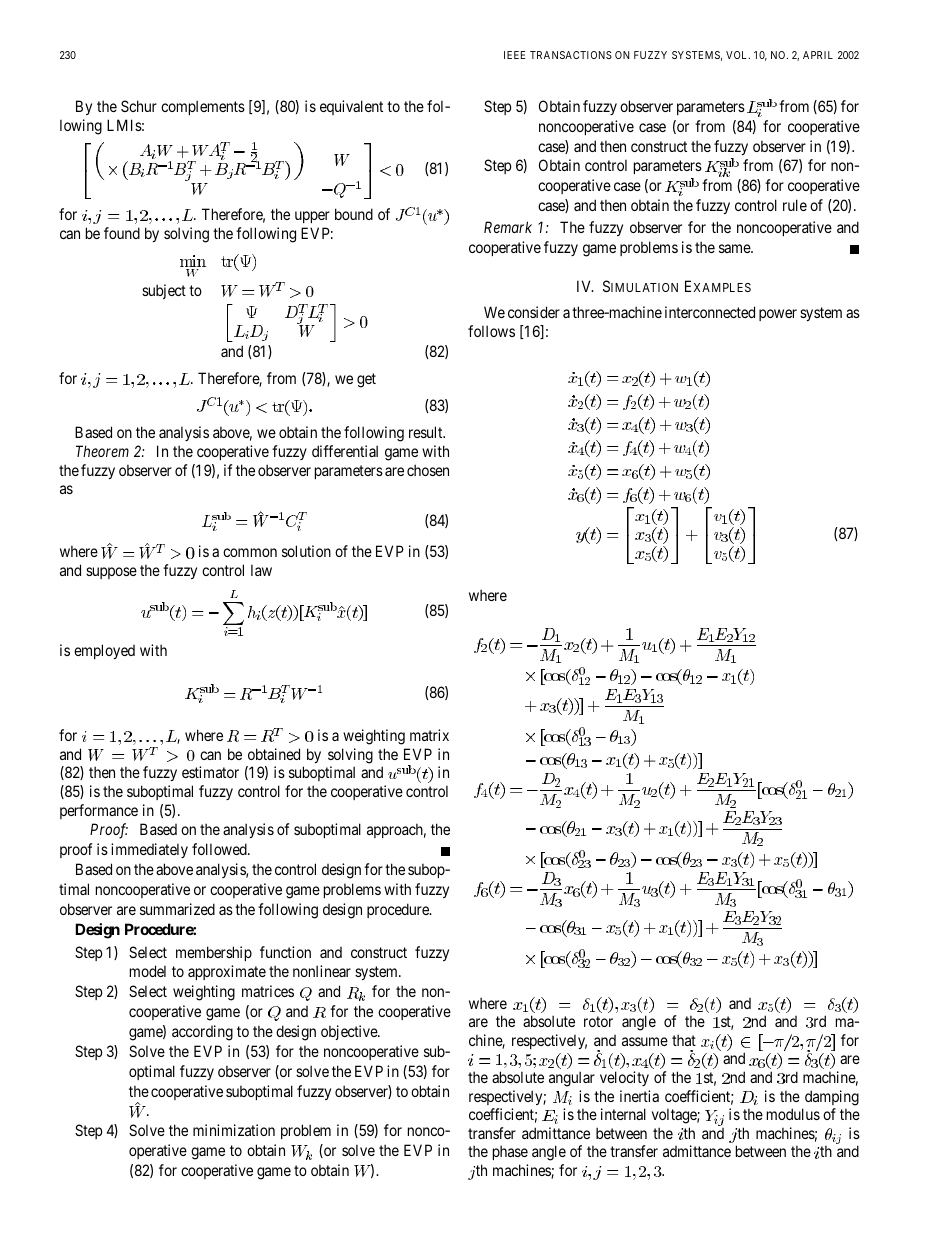 The image size is (952, 1233). I want to click on complements, so click(203, 107).
